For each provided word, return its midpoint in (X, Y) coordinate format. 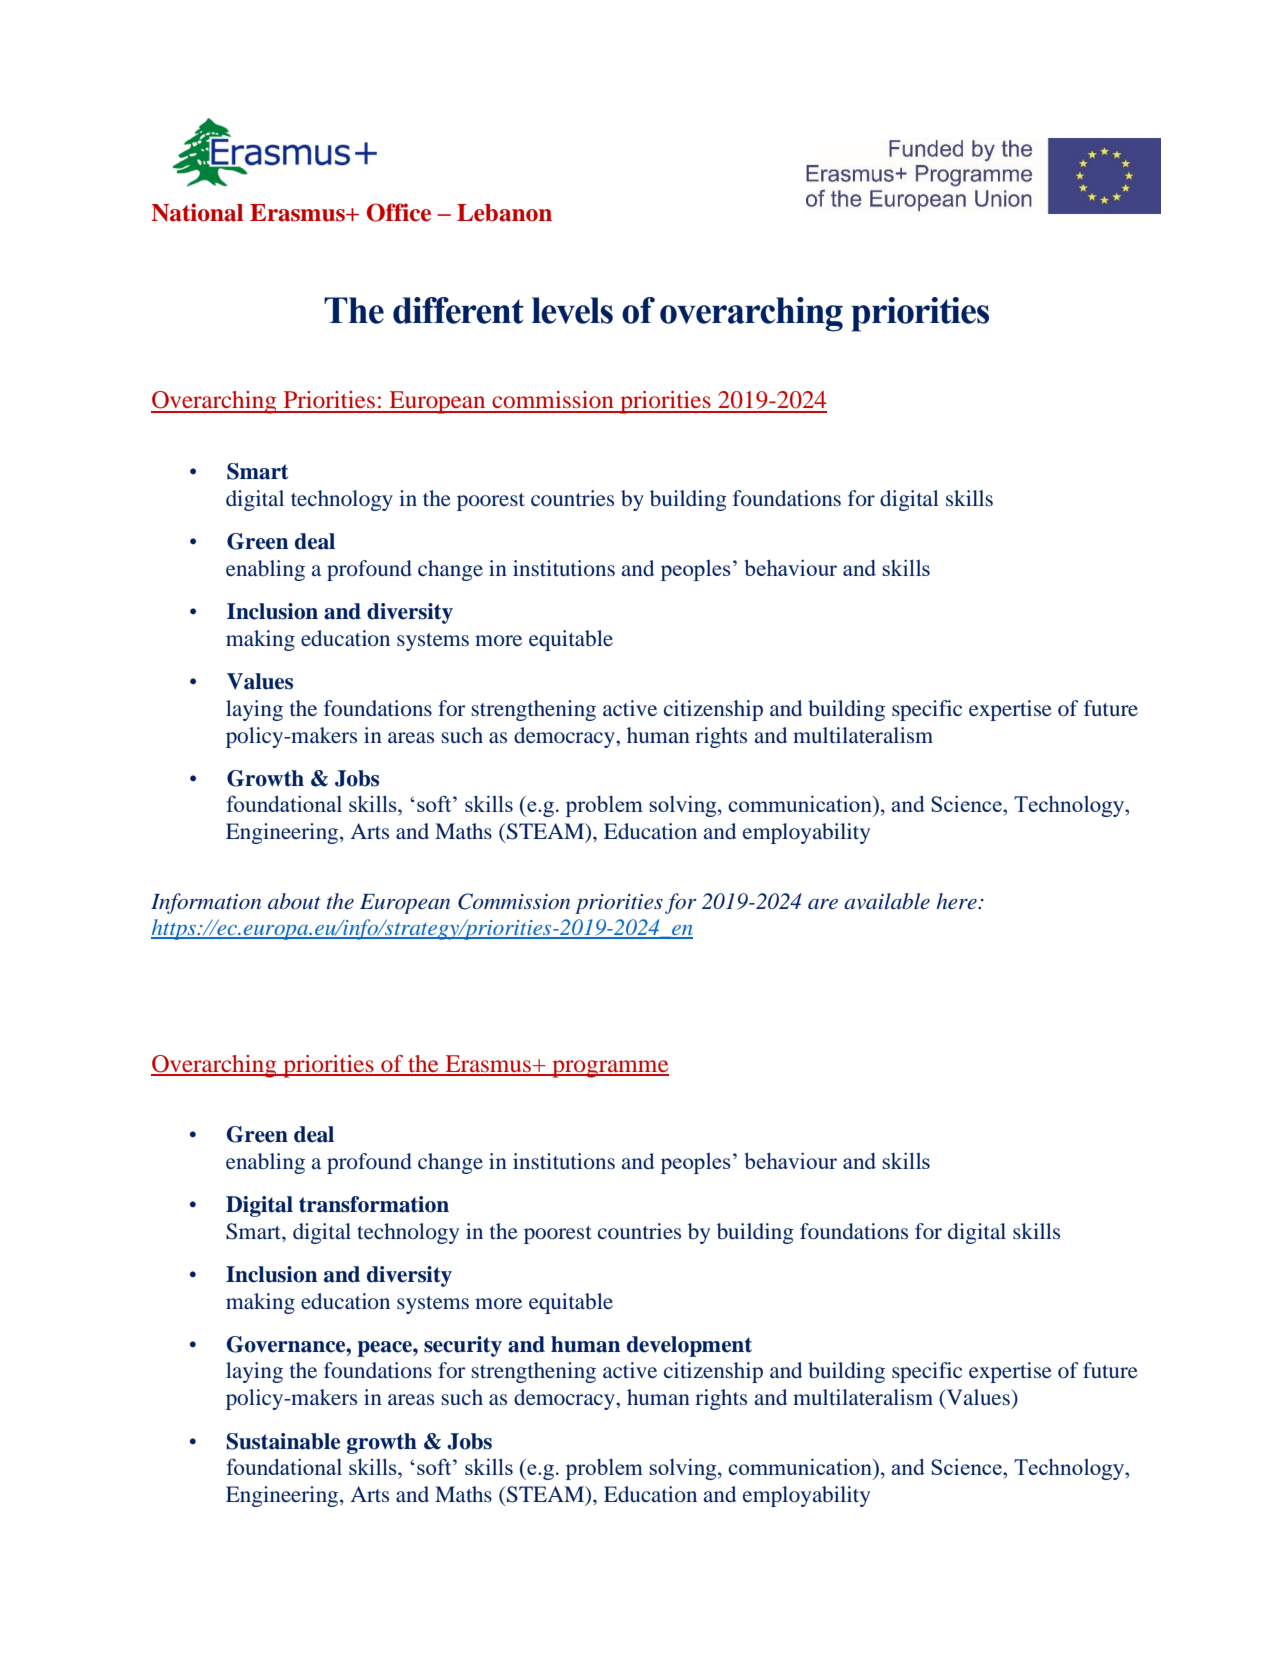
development (689, 1346)
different (458, 310)
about (294, 901)
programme (609, 1069)
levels (572, 310)
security (463, 1346)
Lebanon (504, 213)
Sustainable (283, 1441)
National (197, 212)
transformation (374, 1204)
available (887, 901)
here (958, 901)
